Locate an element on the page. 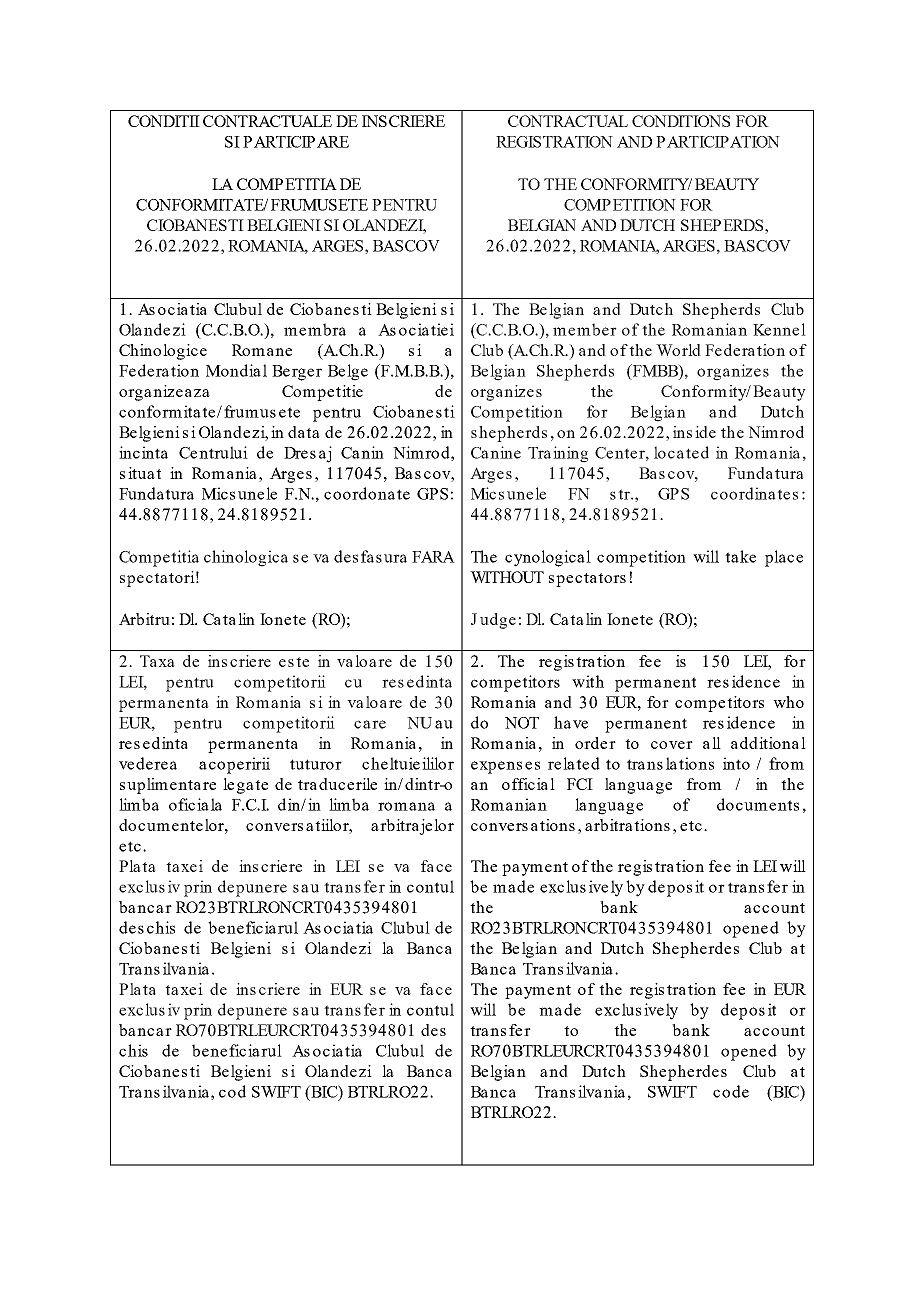 This document has height=1308, width=924. PARTICIPATION is located at coordinates (718, 142).
